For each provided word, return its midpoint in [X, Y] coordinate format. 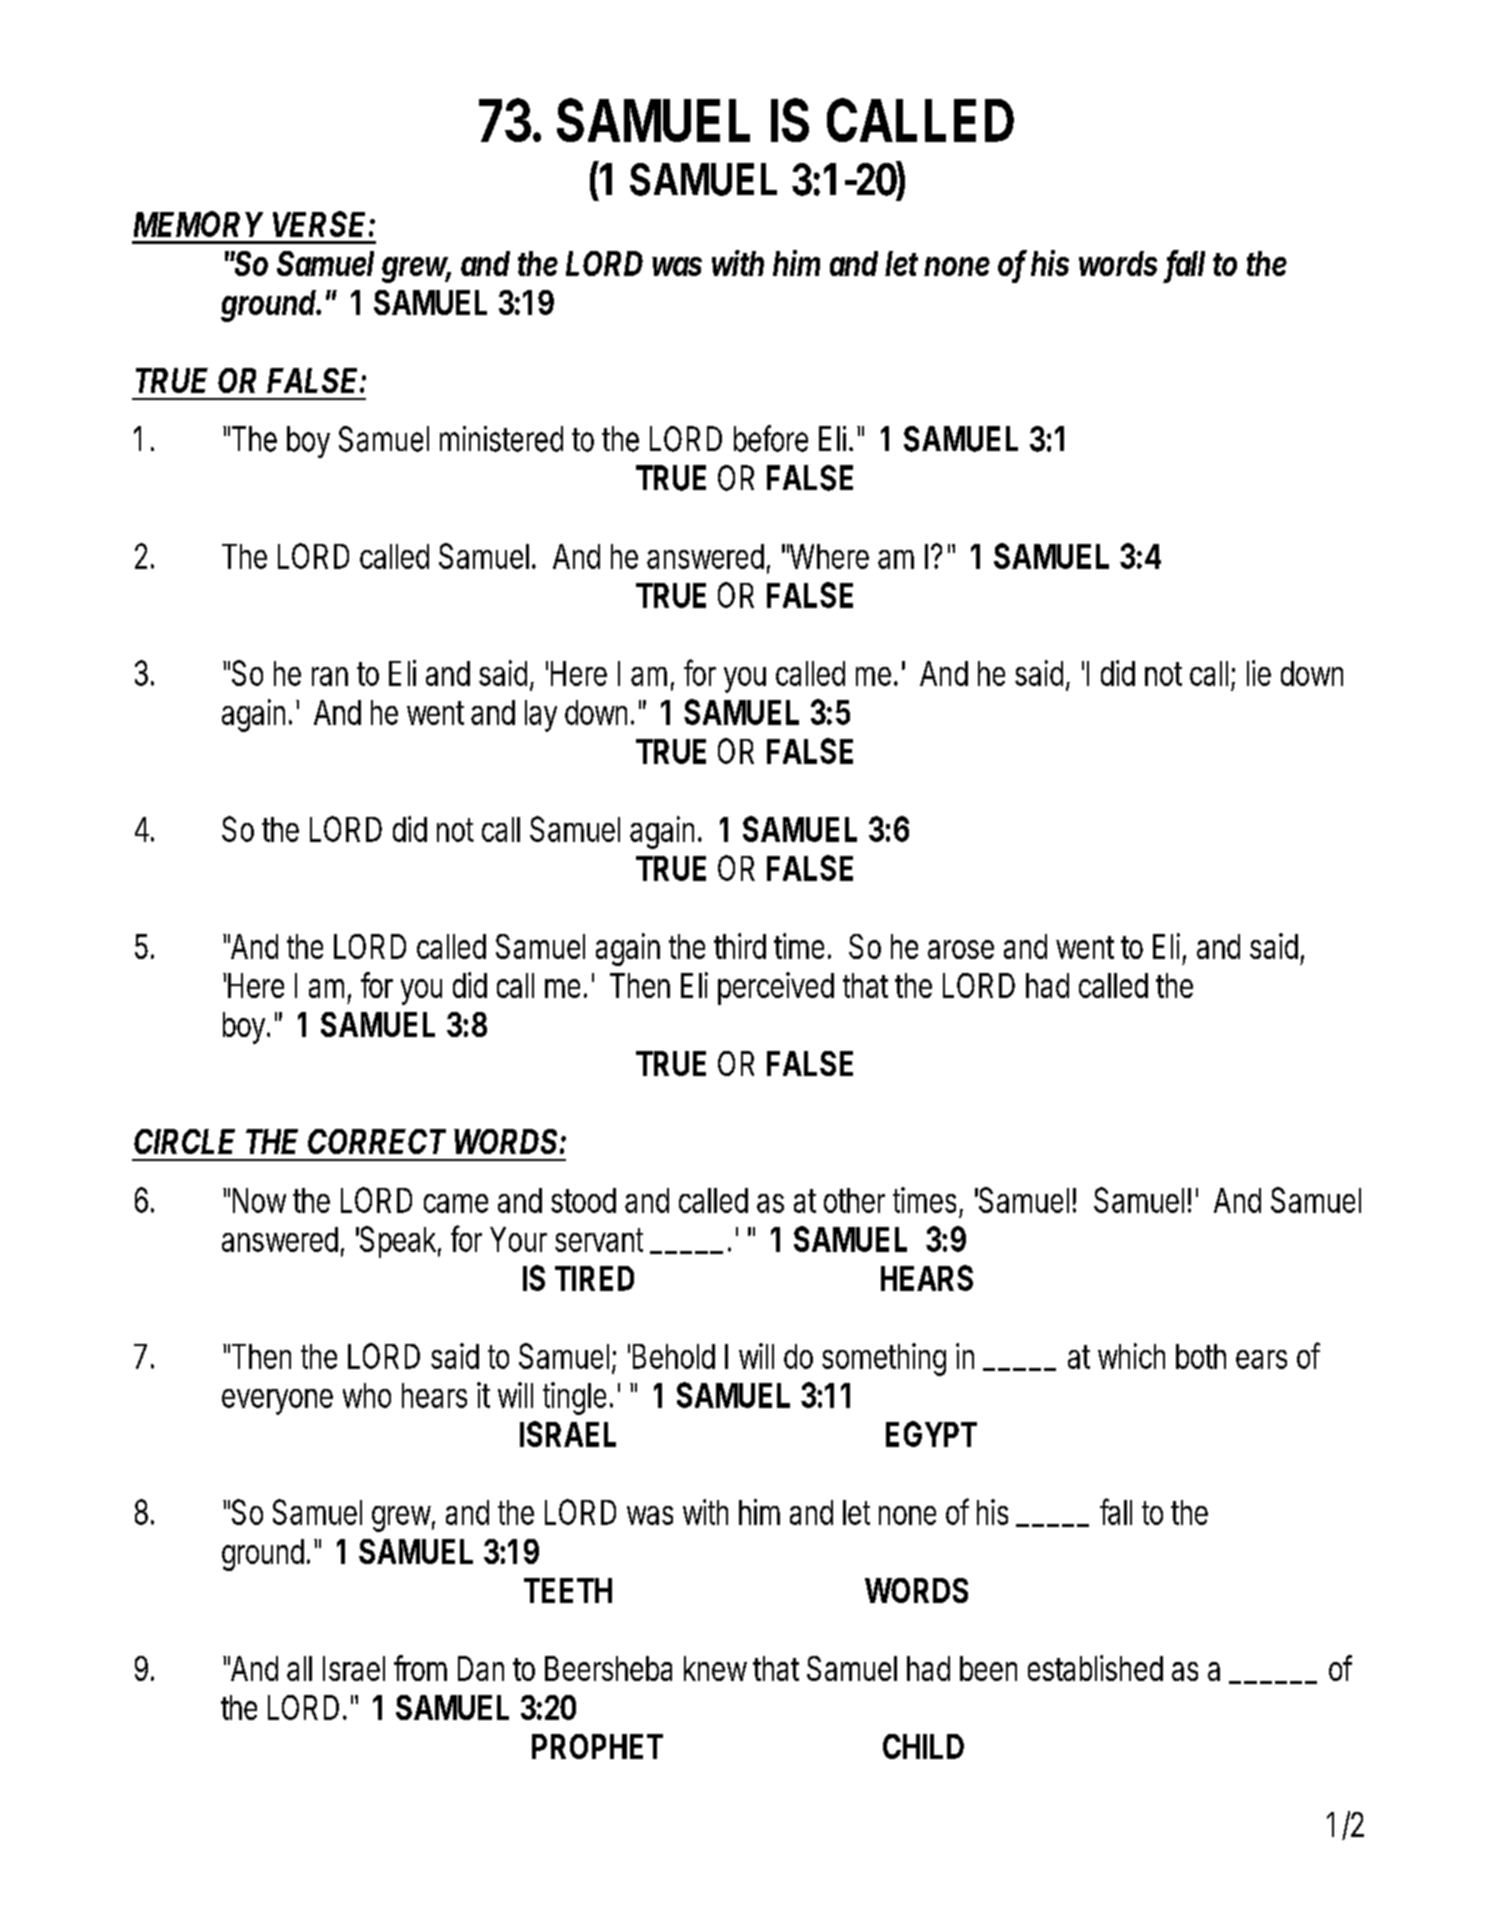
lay [541, 716]
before [771, 438]
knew [715, 1668]
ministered [501, 439]
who [367, 1395]
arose [961, 949]
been [988, 1668]
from [420, 1668]
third [740, 946]
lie [1259, 673]
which [1131, 1356]
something [884, 1359]
